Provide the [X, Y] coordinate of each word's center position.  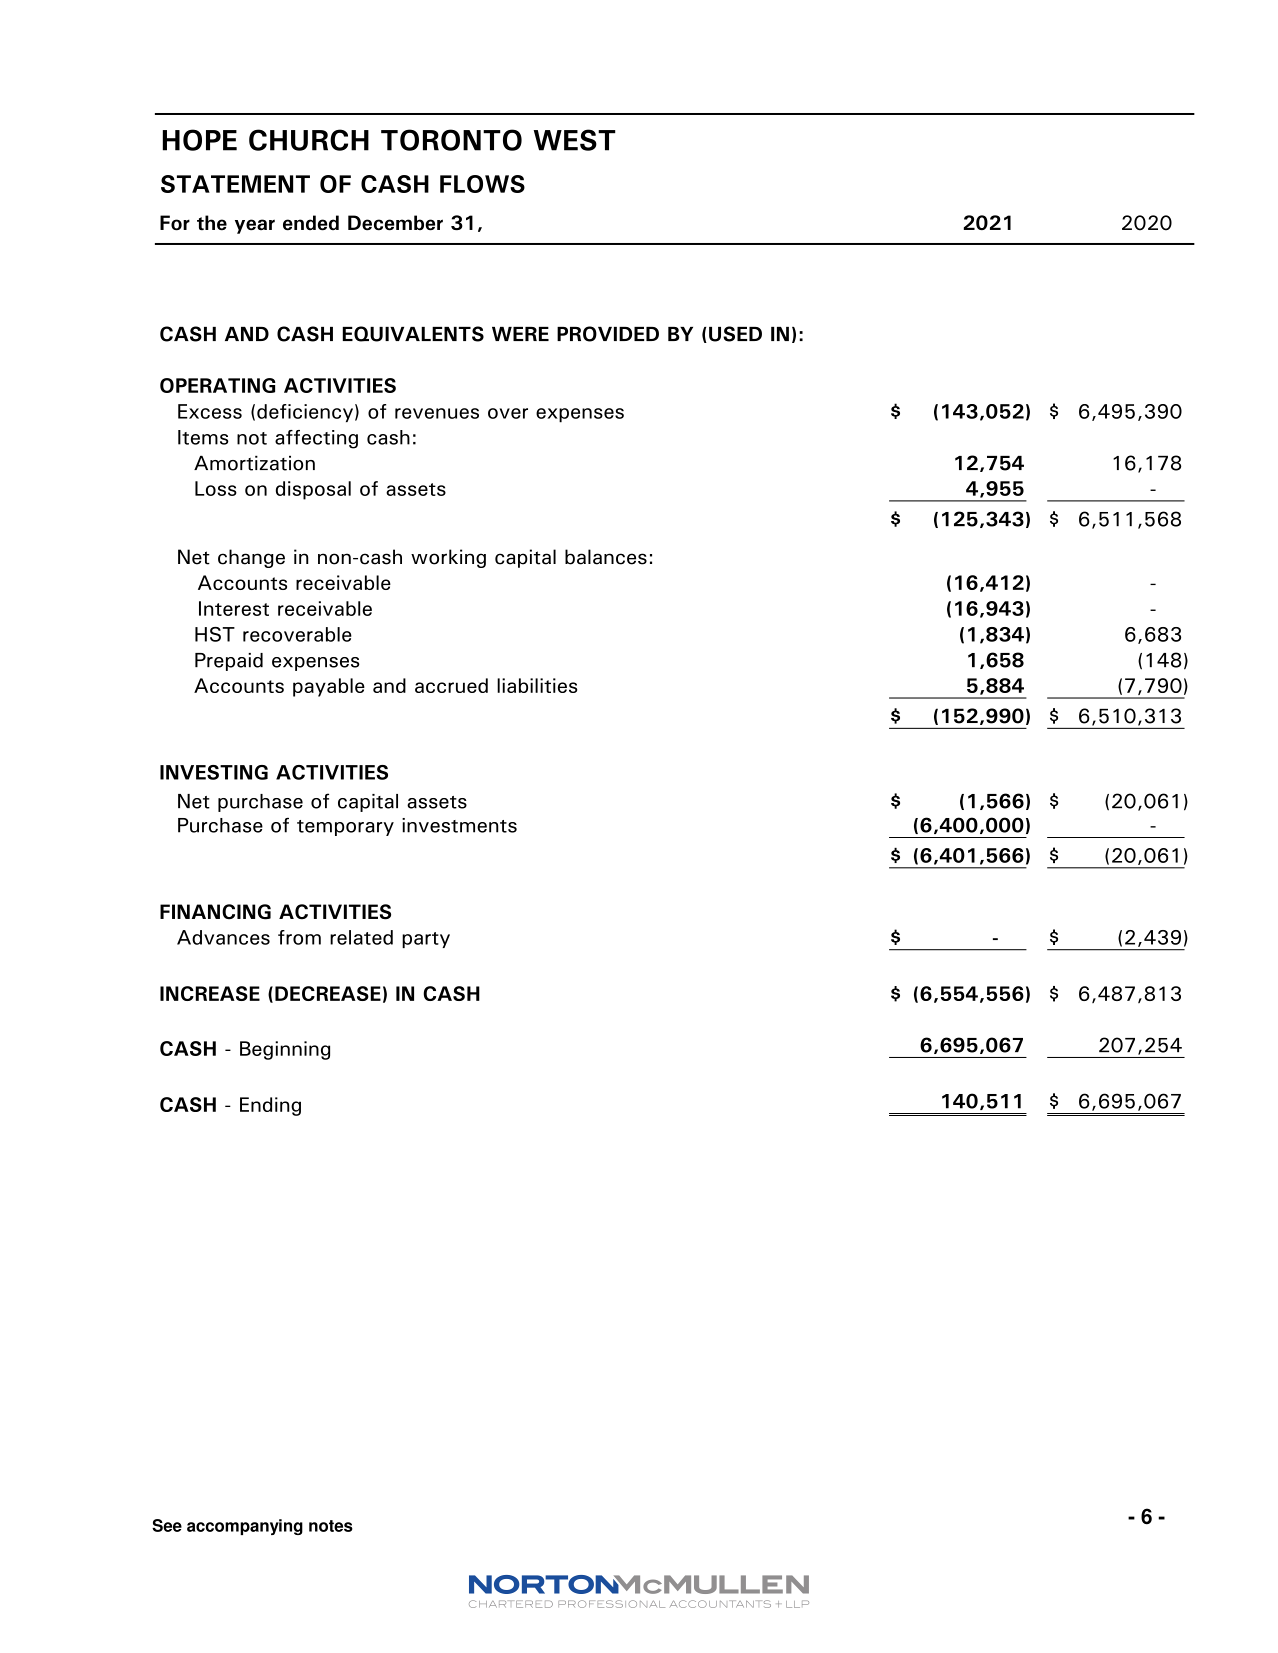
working [448, 558]
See [167, 1525]
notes [331, 1526]
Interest [234, 608]
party [426, 940]
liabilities [537, 685]
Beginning [285, 1050]
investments [459, 825]
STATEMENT [235, 184]
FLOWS [482, 184]
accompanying [245, 1527]
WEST [575, 140]
